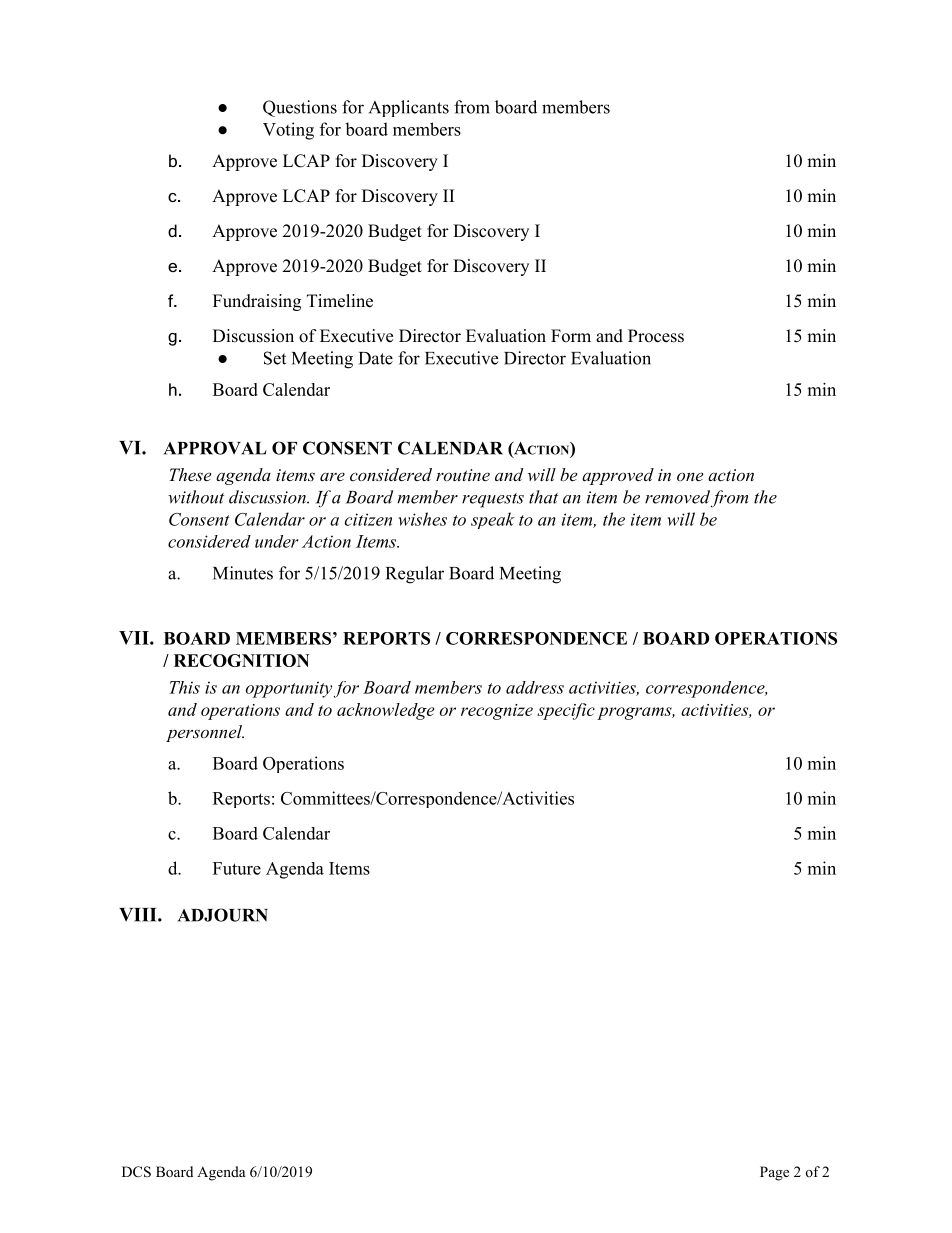 Image resolution: width=952 pixels, height=1233 pixels. I want to click on Applicants, so click(409, 108).
